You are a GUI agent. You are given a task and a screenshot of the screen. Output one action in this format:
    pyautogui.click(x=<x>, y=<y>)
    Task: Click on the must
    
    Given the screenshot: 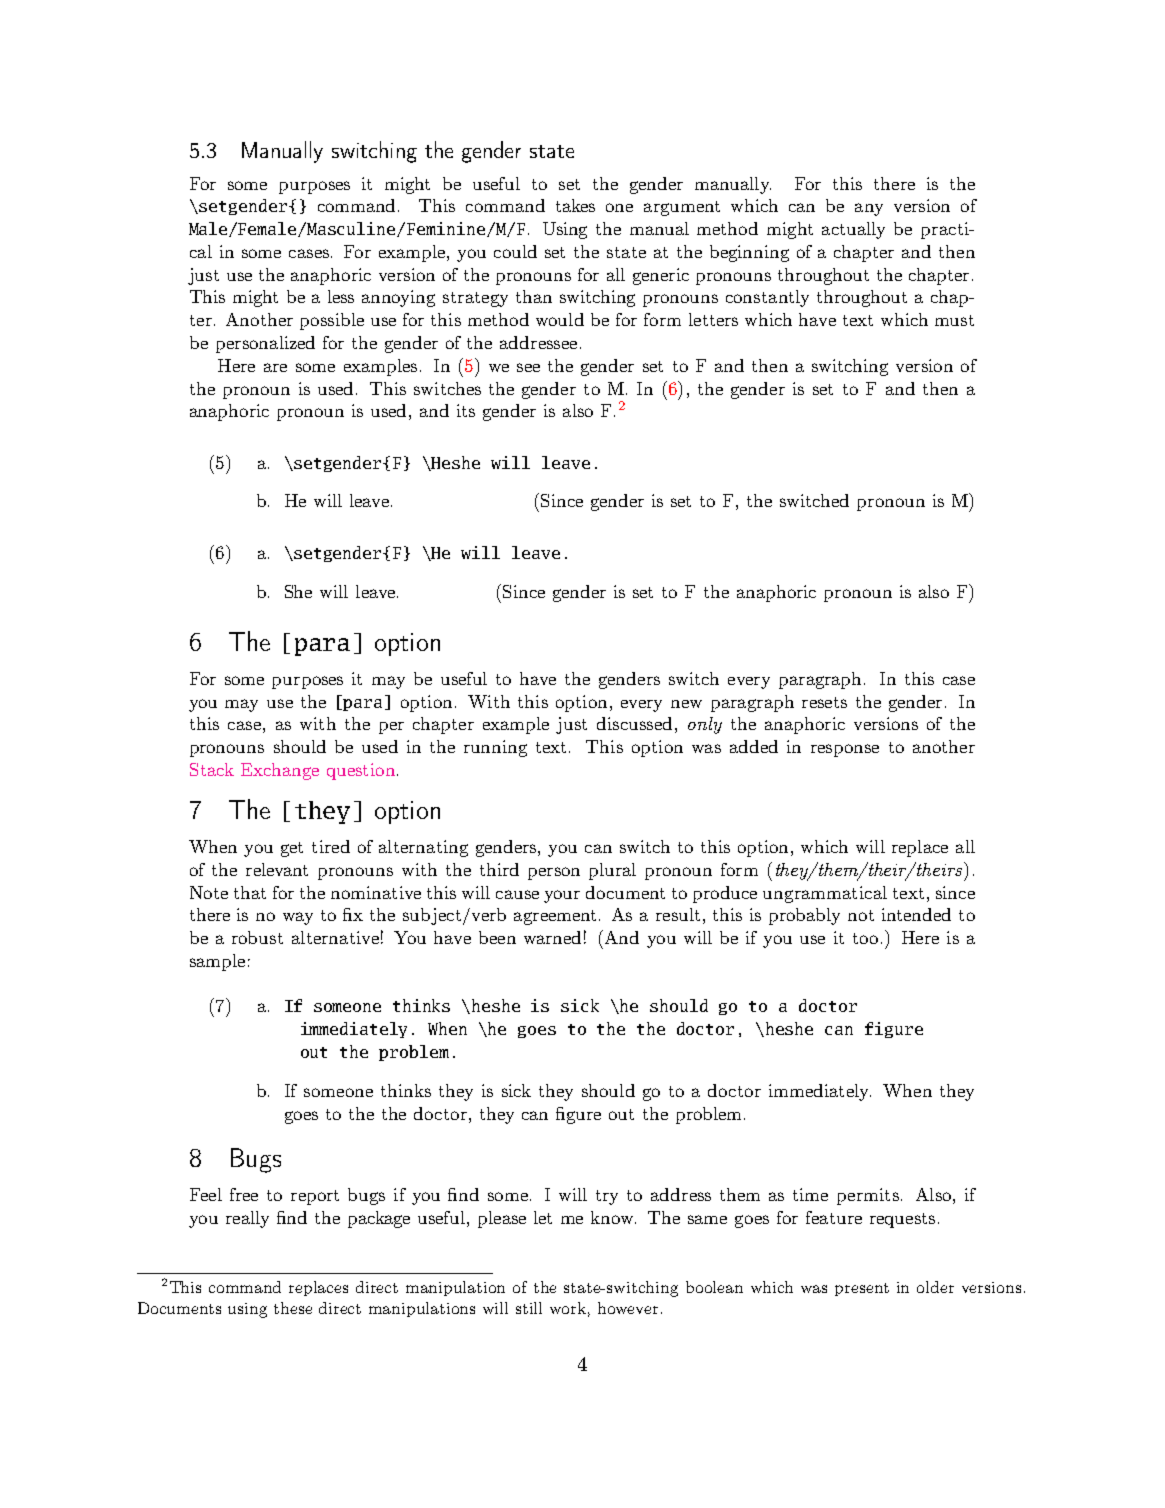 What is the action you would take?
    pyautogui.click(x=954, y=320)
